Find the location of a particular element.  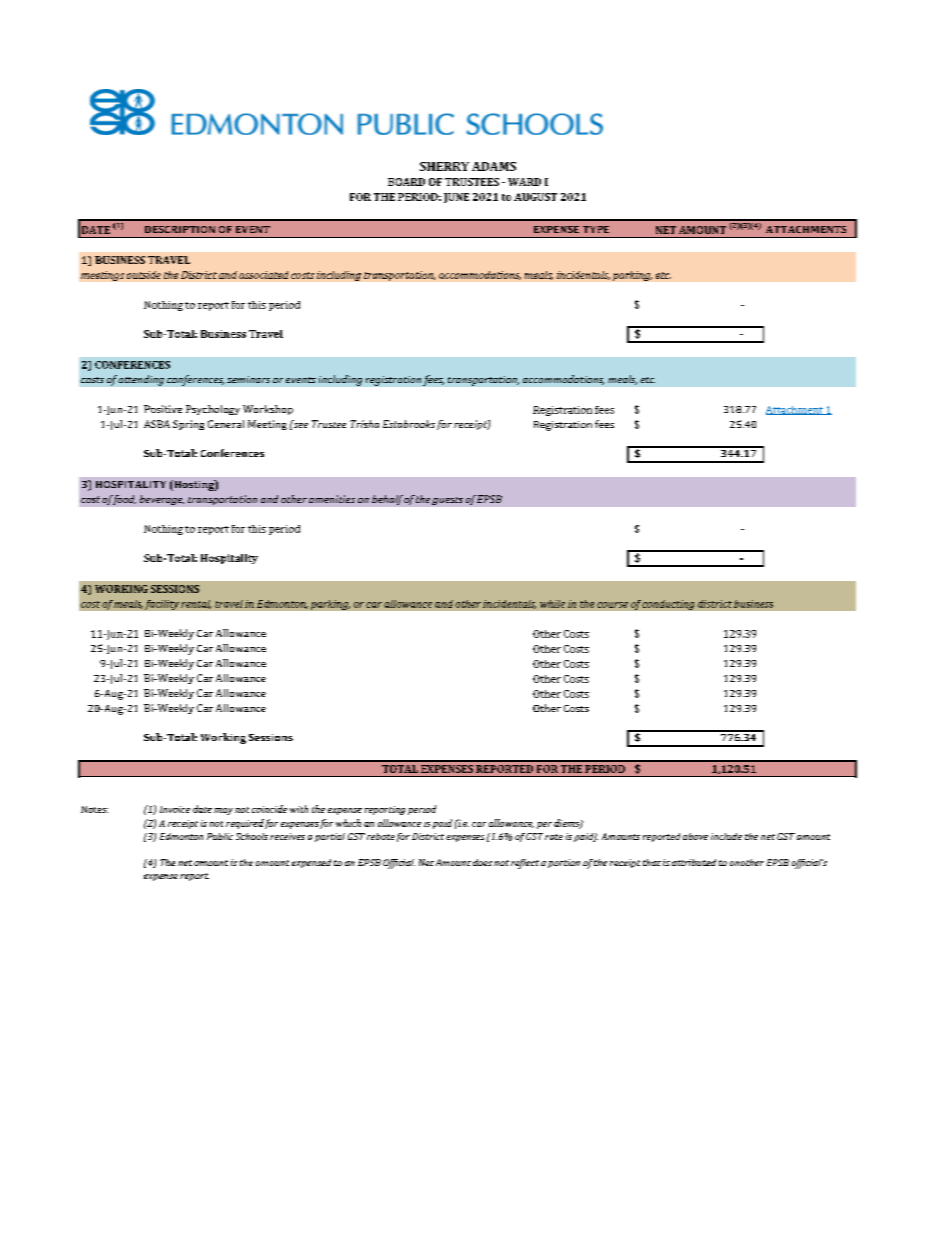

rental is located at coordinates (196, 604).
